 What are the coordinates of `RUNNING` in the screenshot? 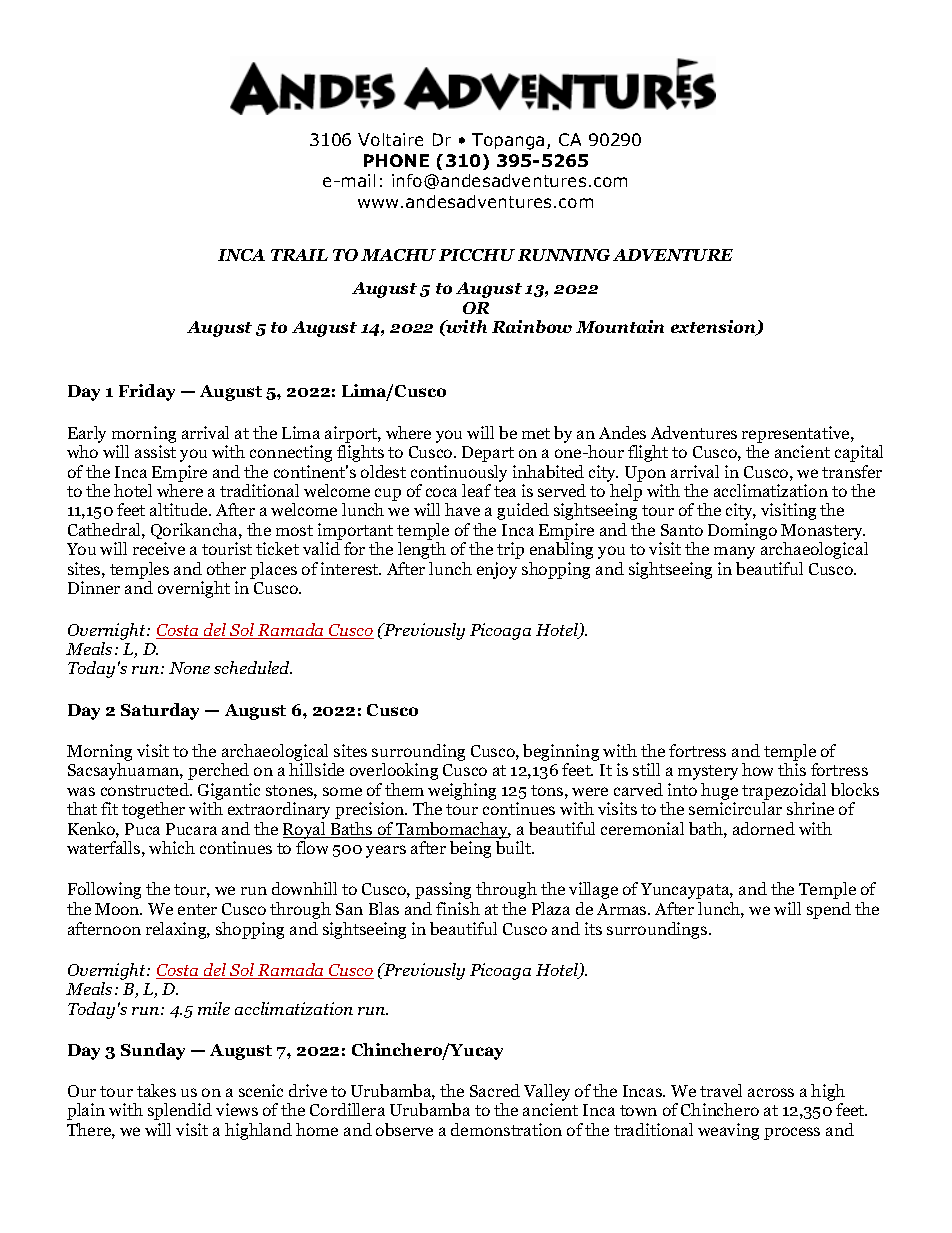 It's located at (564, 255).
